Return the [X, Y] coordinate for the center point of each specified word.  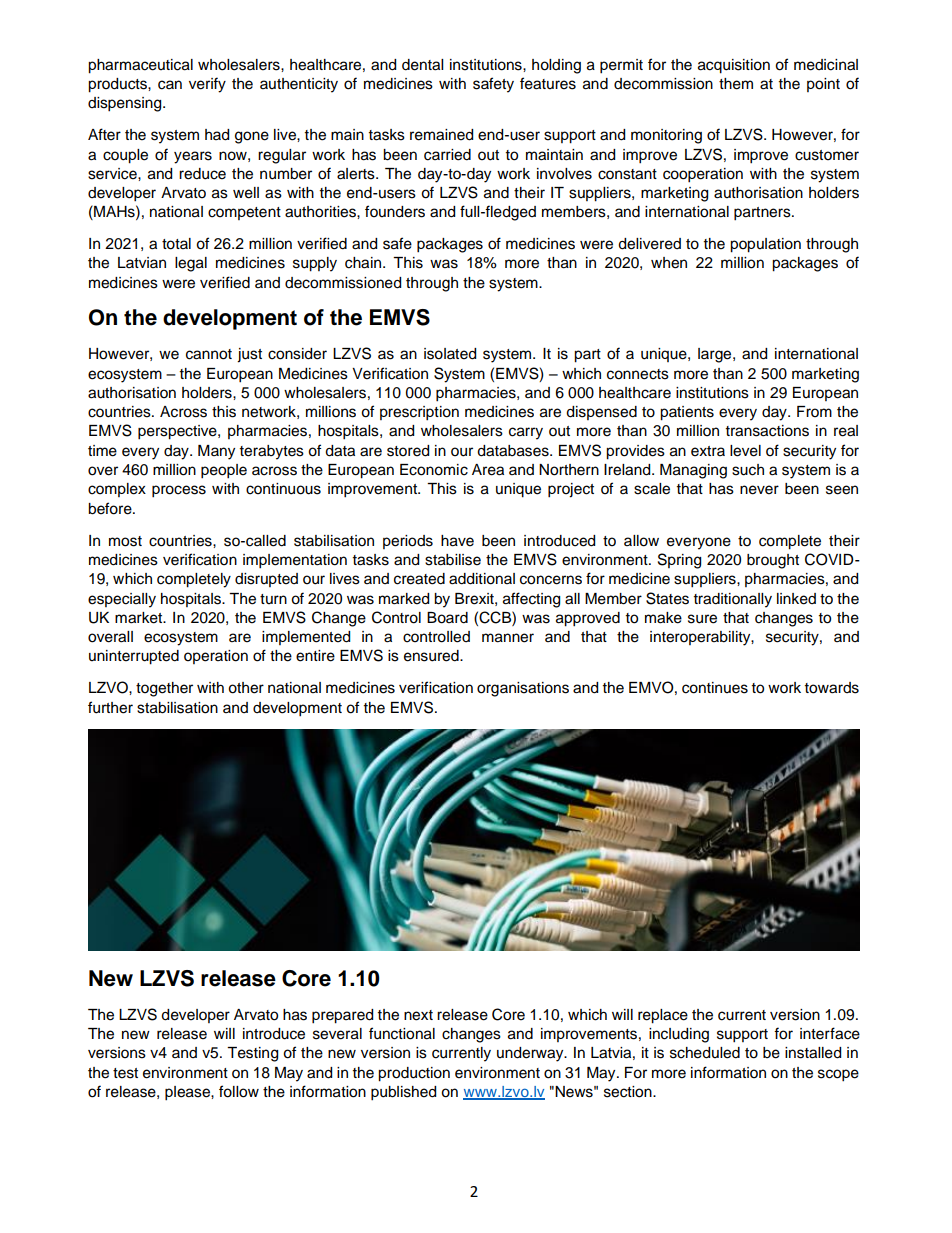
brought [773, 561]
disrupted [266, 580]
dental [422, 65]
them [736, 84]
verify [207, 85]
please [188, 1093]
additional [482, 579]
